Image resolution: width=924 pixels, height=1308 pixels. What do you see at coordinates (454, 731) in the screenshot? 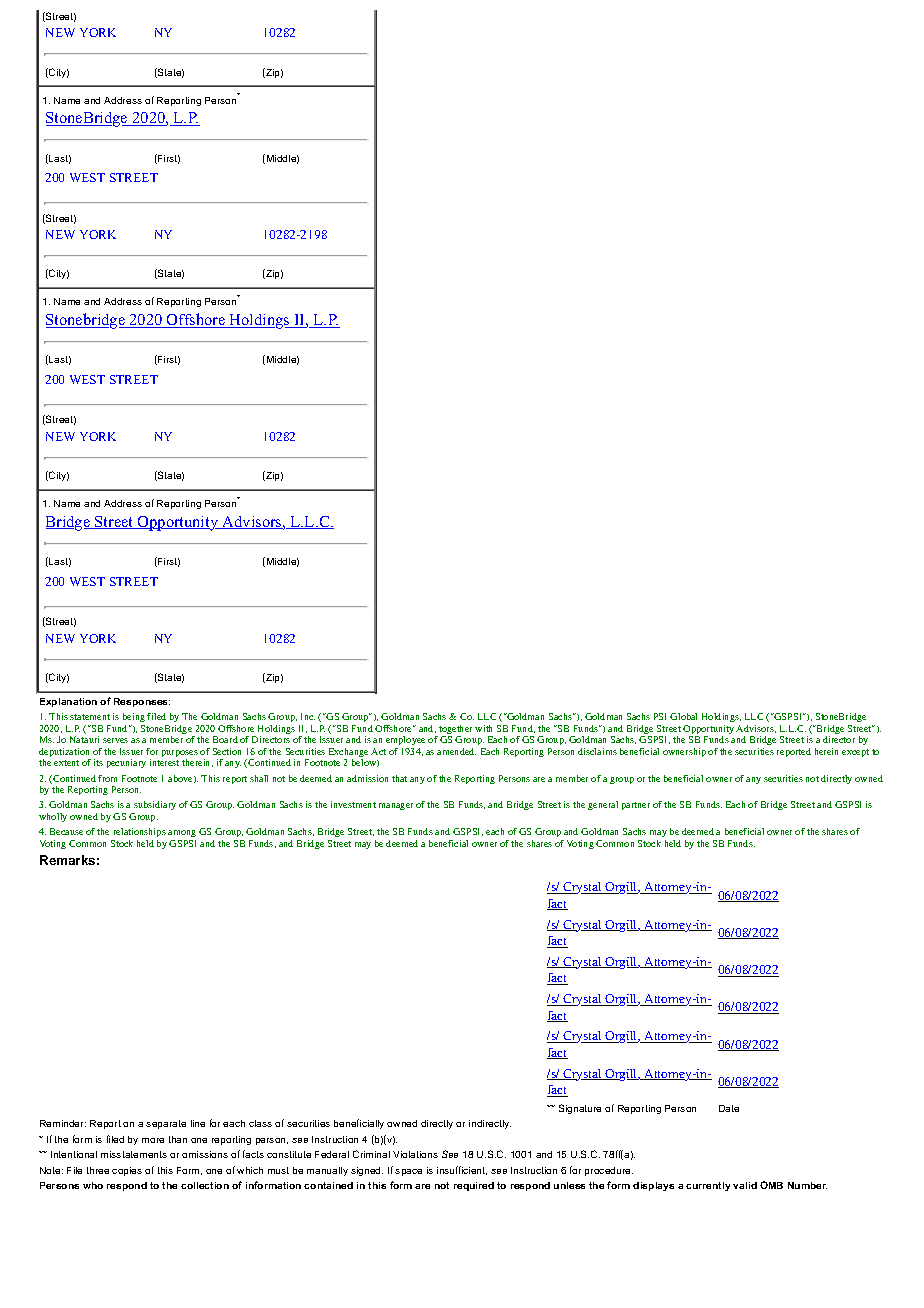
I see `together` at bounding box center [454, 731].
